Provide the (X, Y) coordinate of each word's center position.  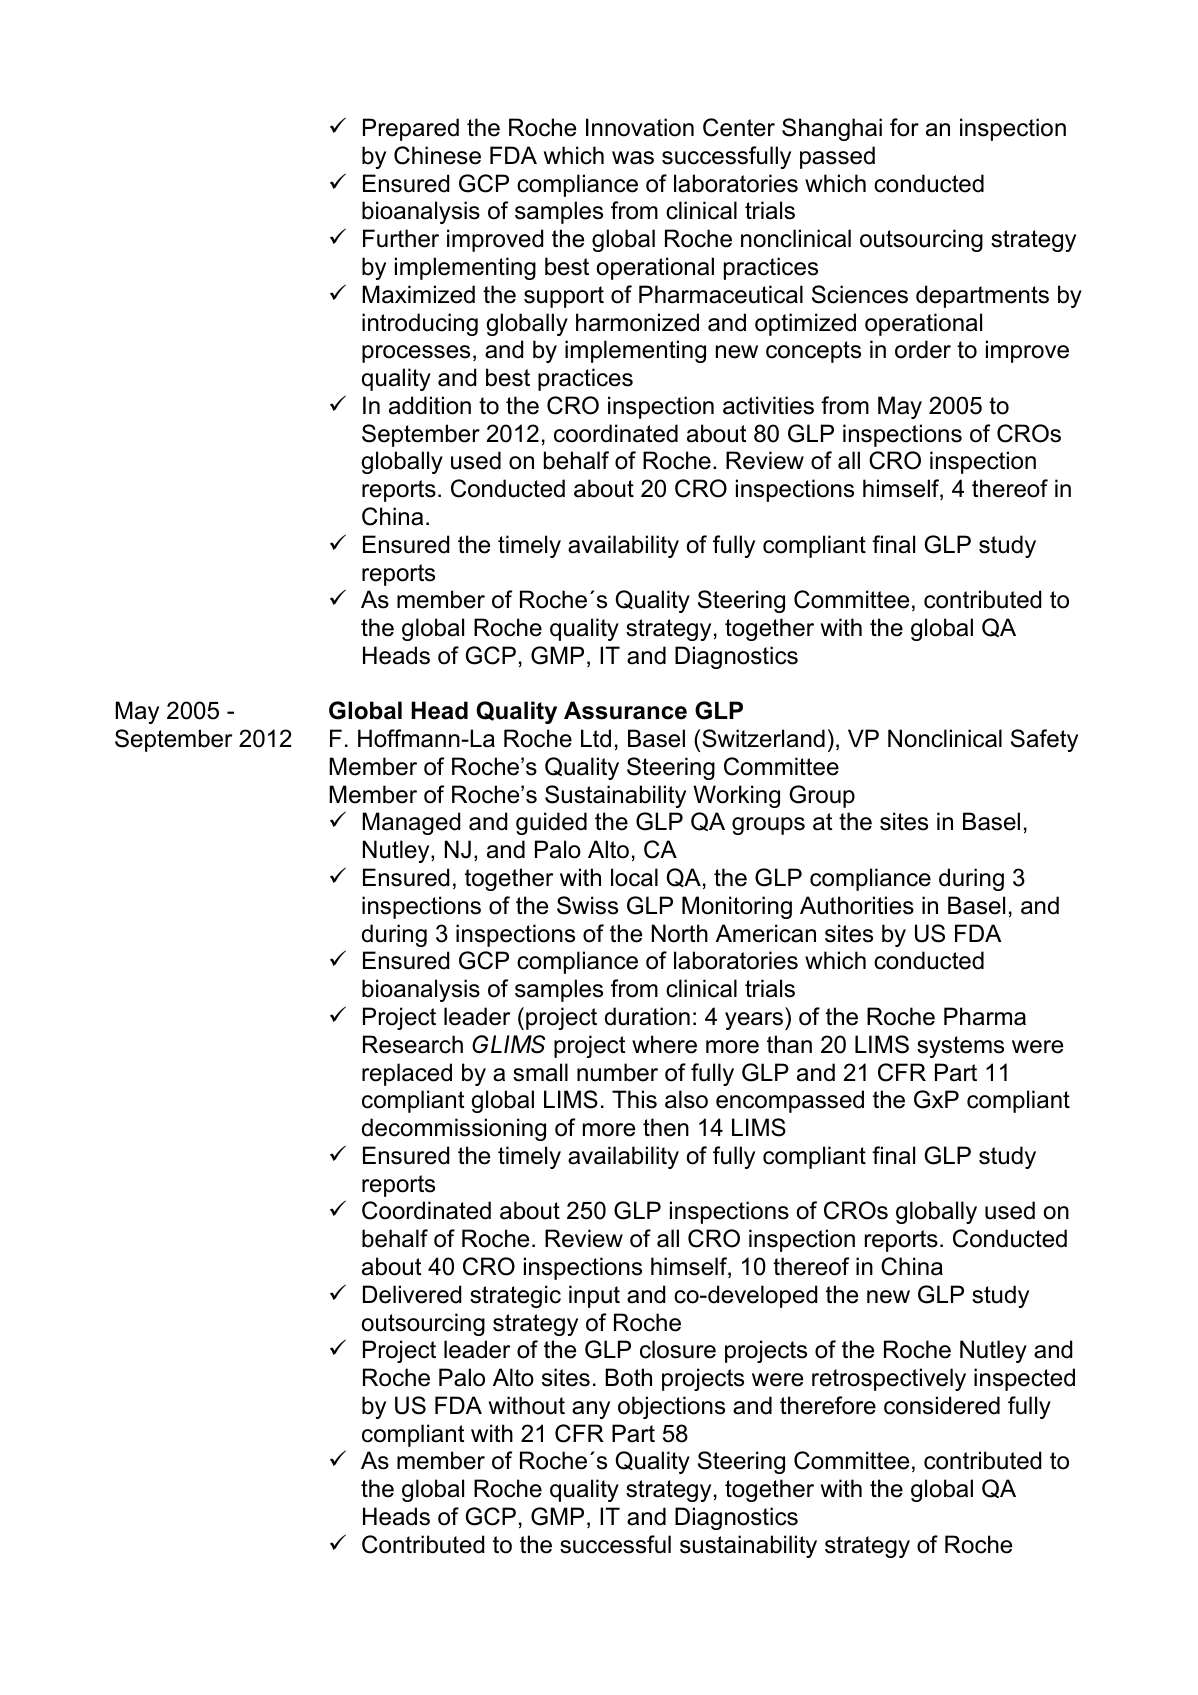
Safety (1044, 740)
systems (960, 1047)
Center (739, 127)
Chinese (437, 155)
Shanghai (832, 129)
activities (768, 405)
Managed (411, 823)
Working (736, 796)
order (923, 349)
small (540, 1072)
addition (430, 405)
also (686, 1099)
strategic (515, 1296)
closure (678, 1349)
